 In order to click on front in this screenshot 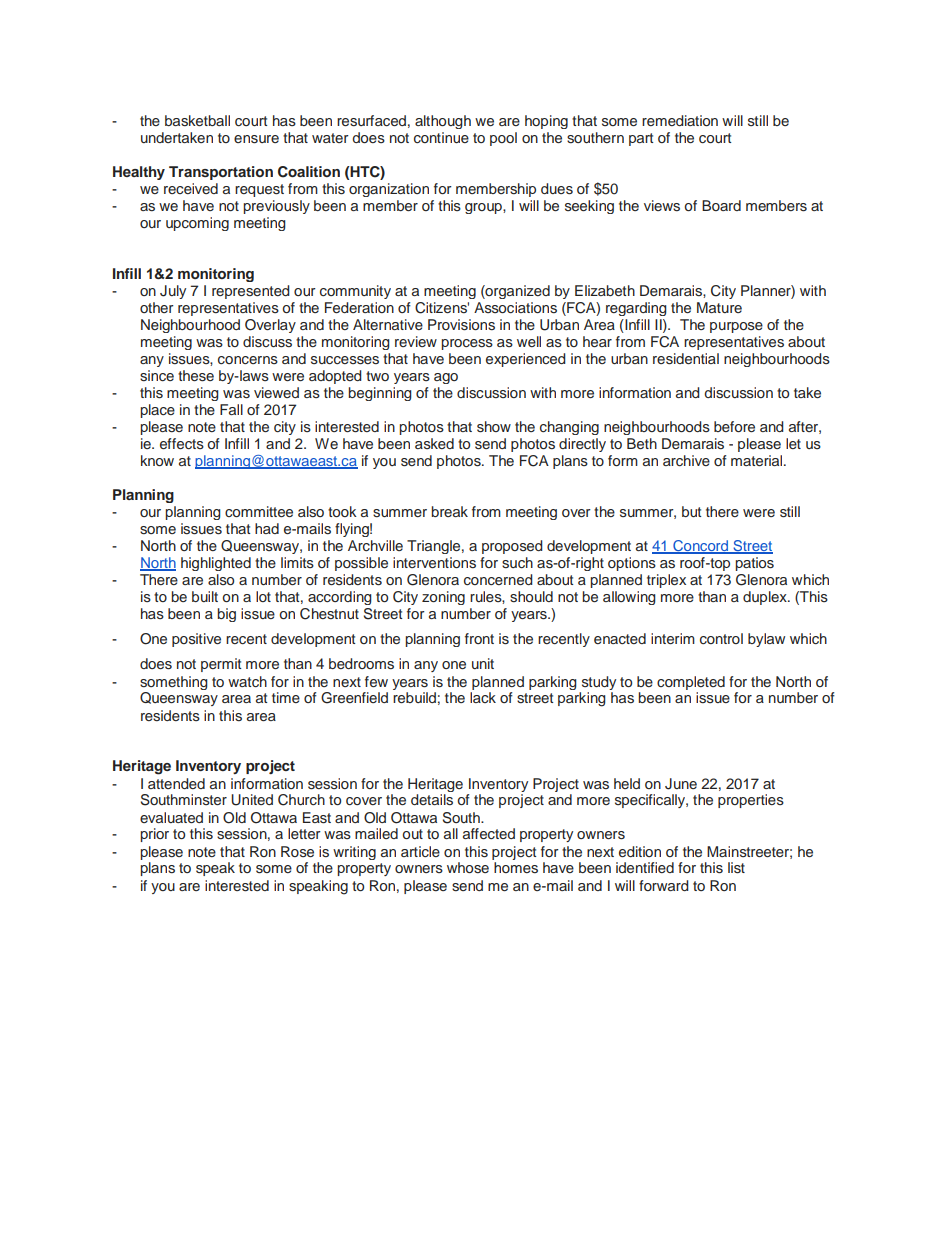, I will do `click(479, 638)`.
